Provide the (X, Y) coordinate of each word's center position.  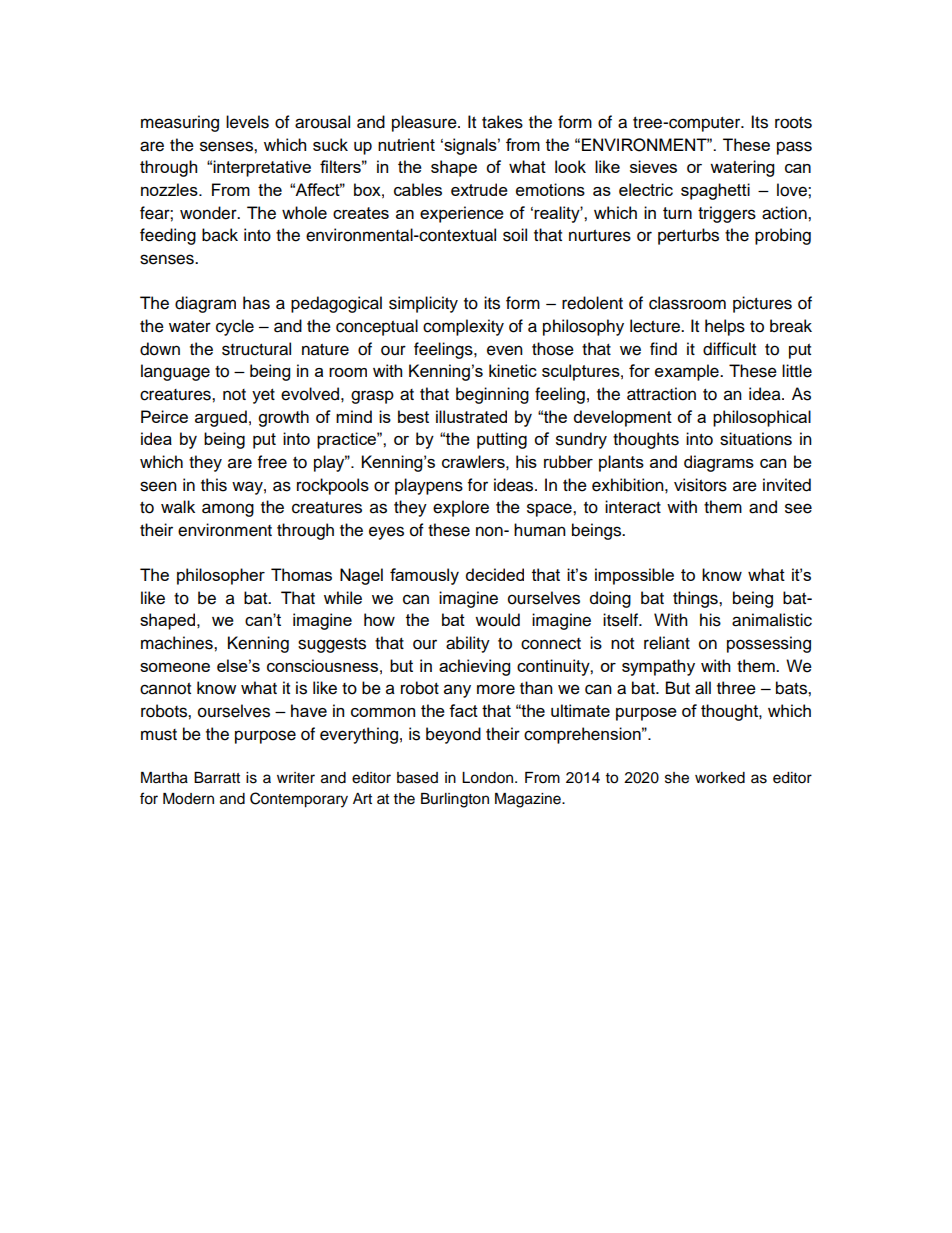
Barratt (217, 778)
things (696, 599)
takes (502, 122)
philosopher (221, 576)
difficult (729, 349)
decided (495, 574)
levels (247, 122)
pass (794, 148)
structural (256, 349)
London (489, 778)
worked (720, 778)
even (505, 350)
